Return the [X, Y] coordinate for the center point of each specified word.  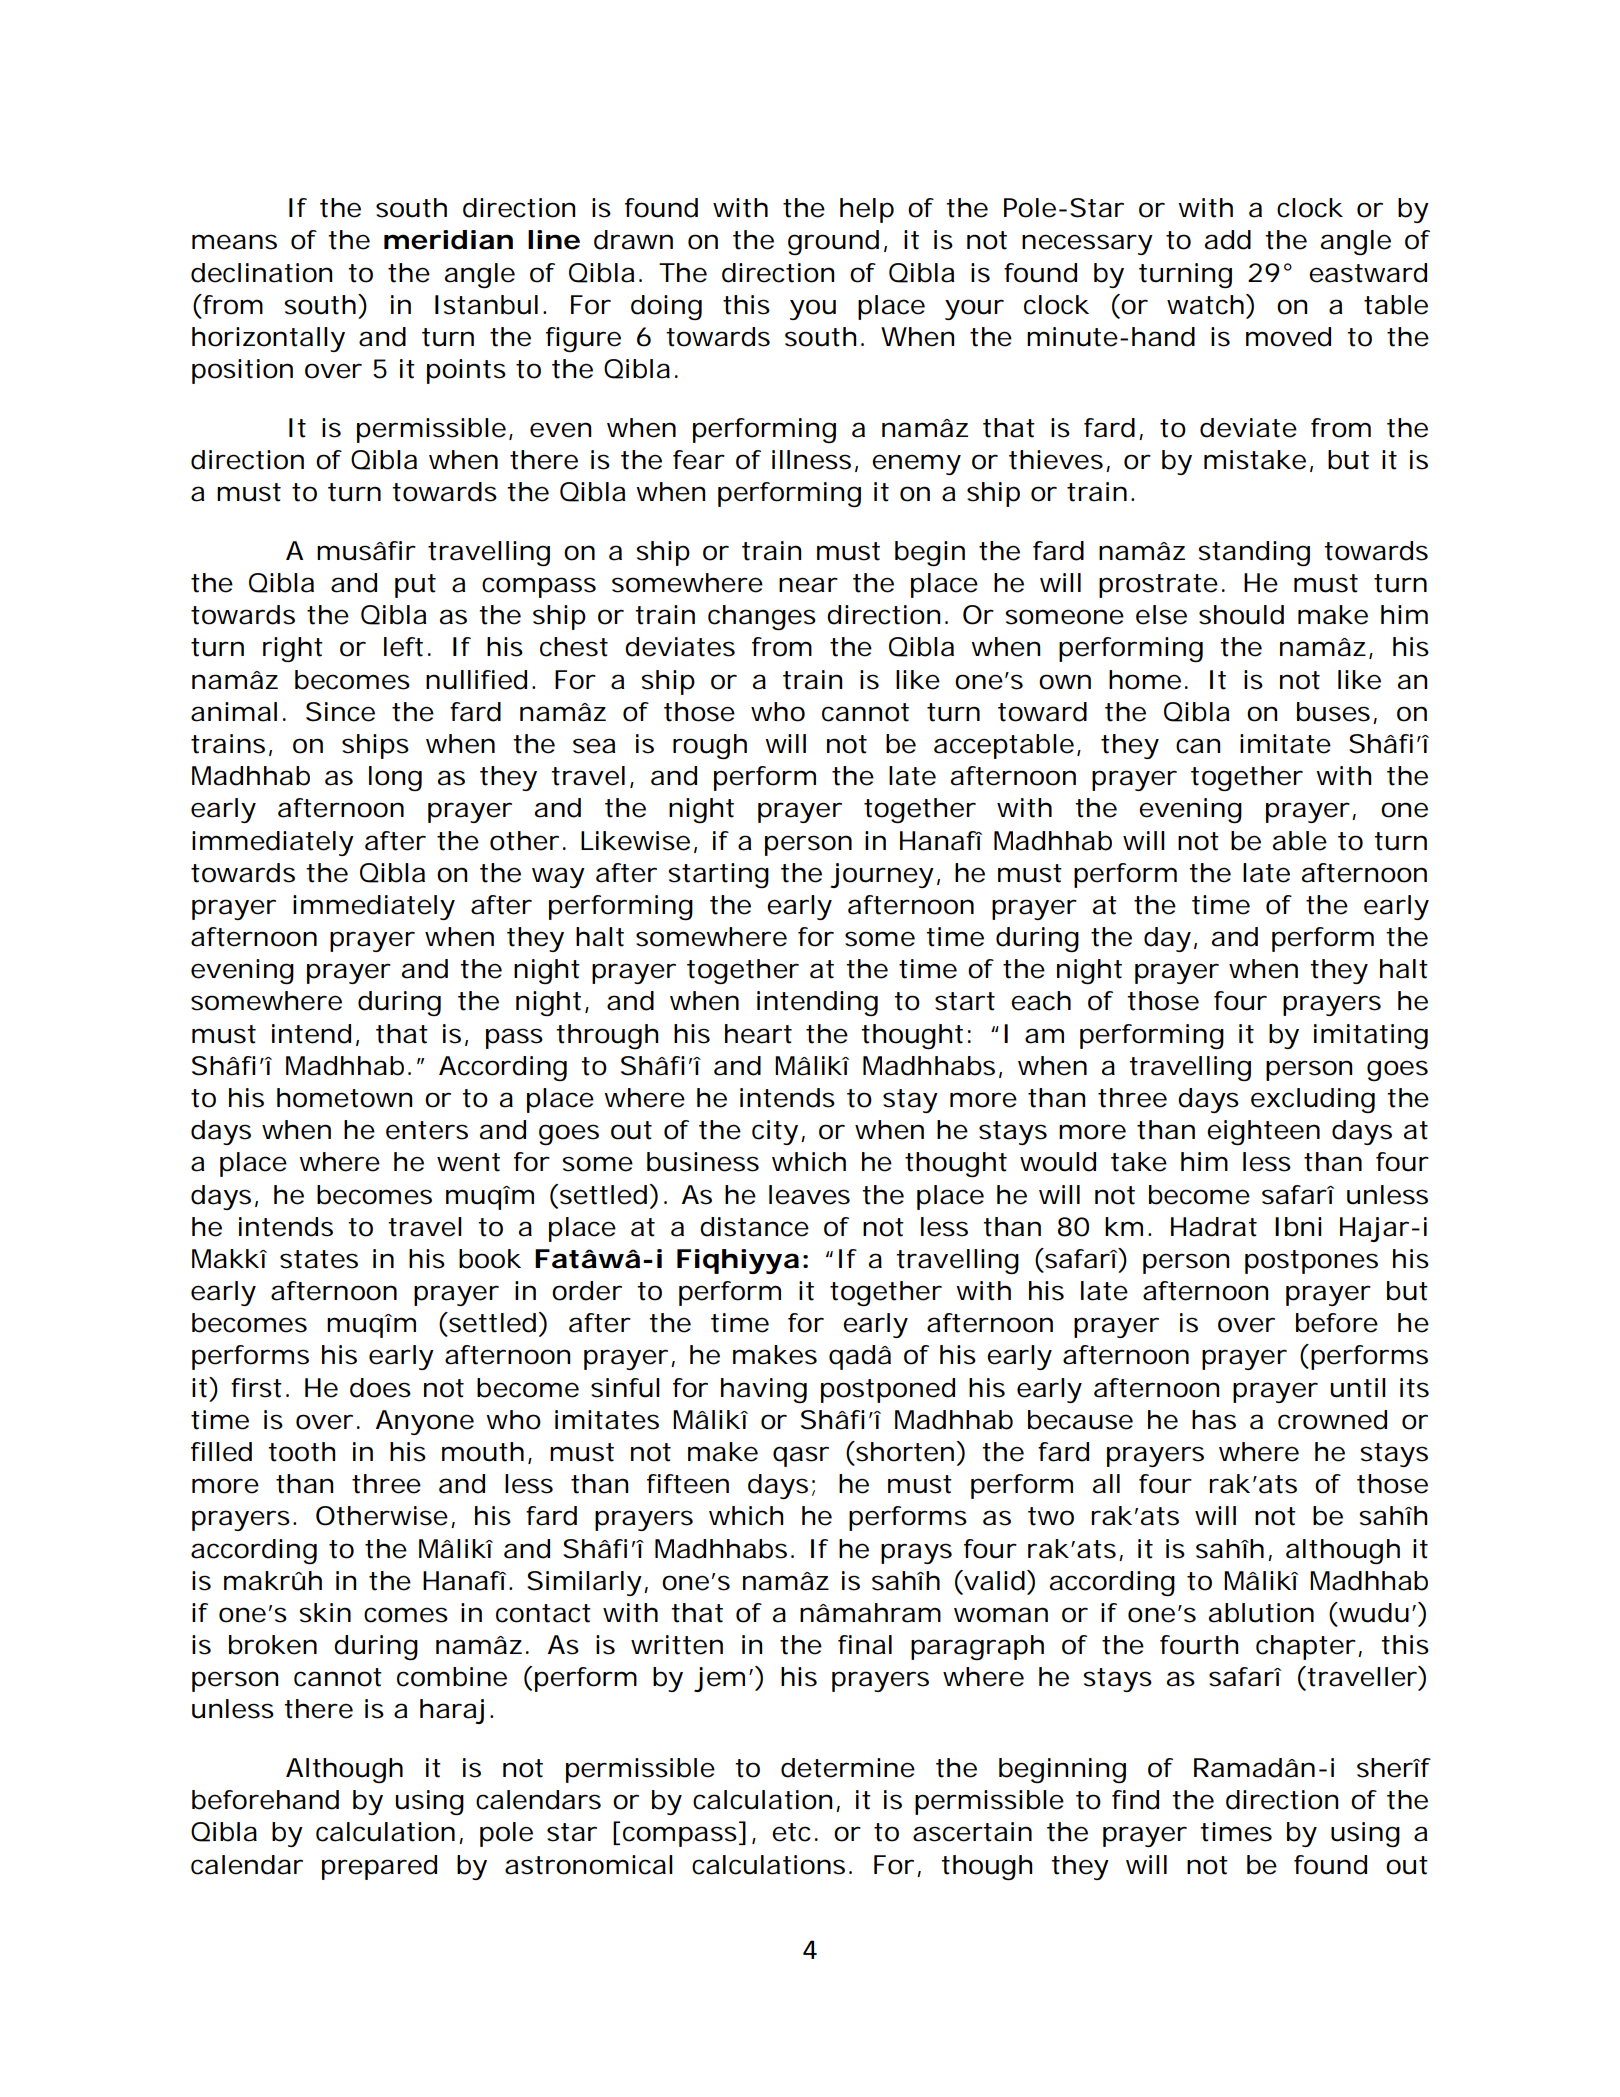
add [1228, 240]
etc [791, 1832]
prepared [379, 1867]
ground [833, 242]
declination [261, 273]
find [1135, 1800]
